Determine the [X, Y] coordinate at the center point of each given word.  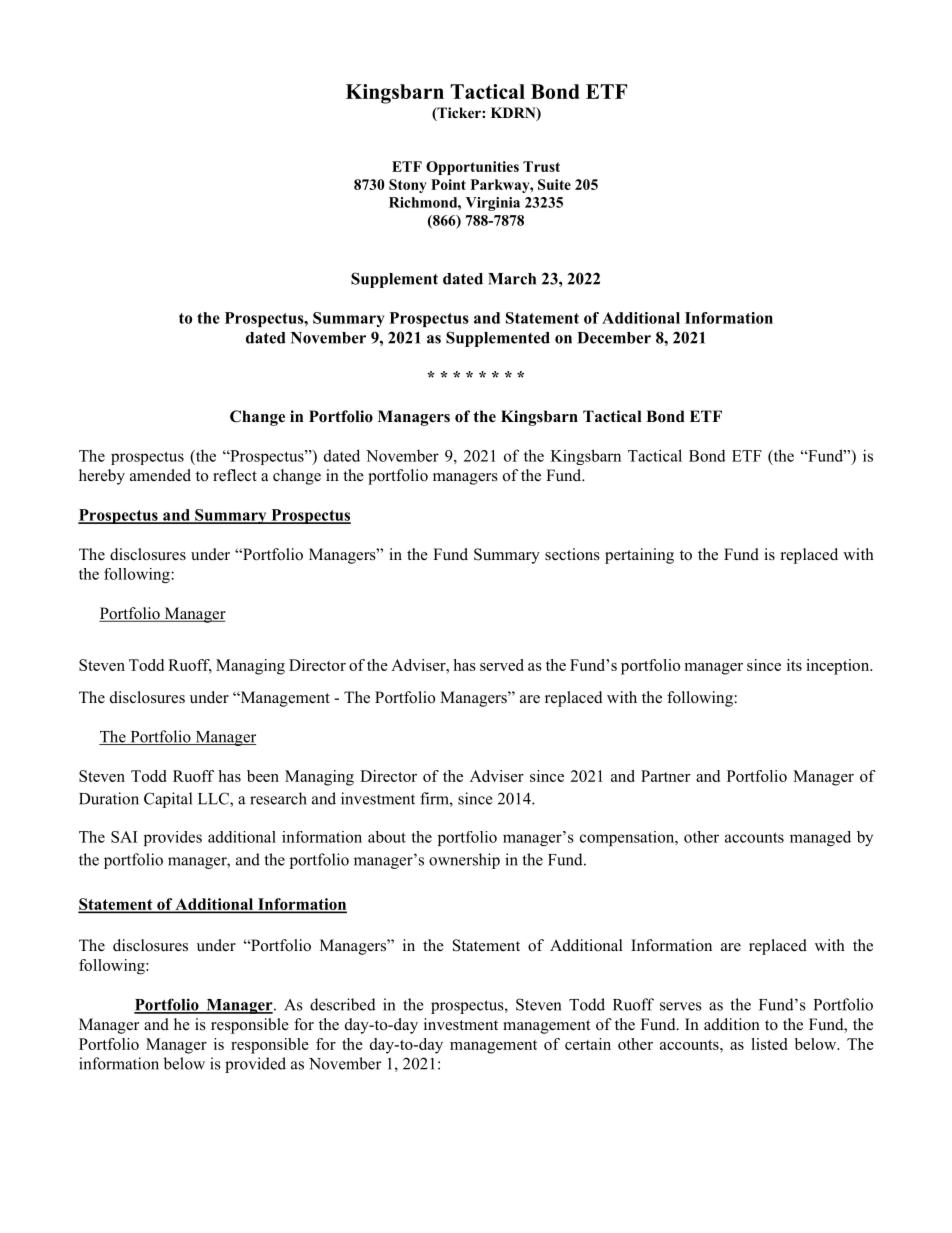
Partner [665, 776]
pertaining [639, 556]
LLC [214, 799]
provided [255, 1065]
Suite [554, 184]
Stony [408, 186]
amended [160, 475]
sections [572, 554]
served [502, 665]
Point [448, 184]
